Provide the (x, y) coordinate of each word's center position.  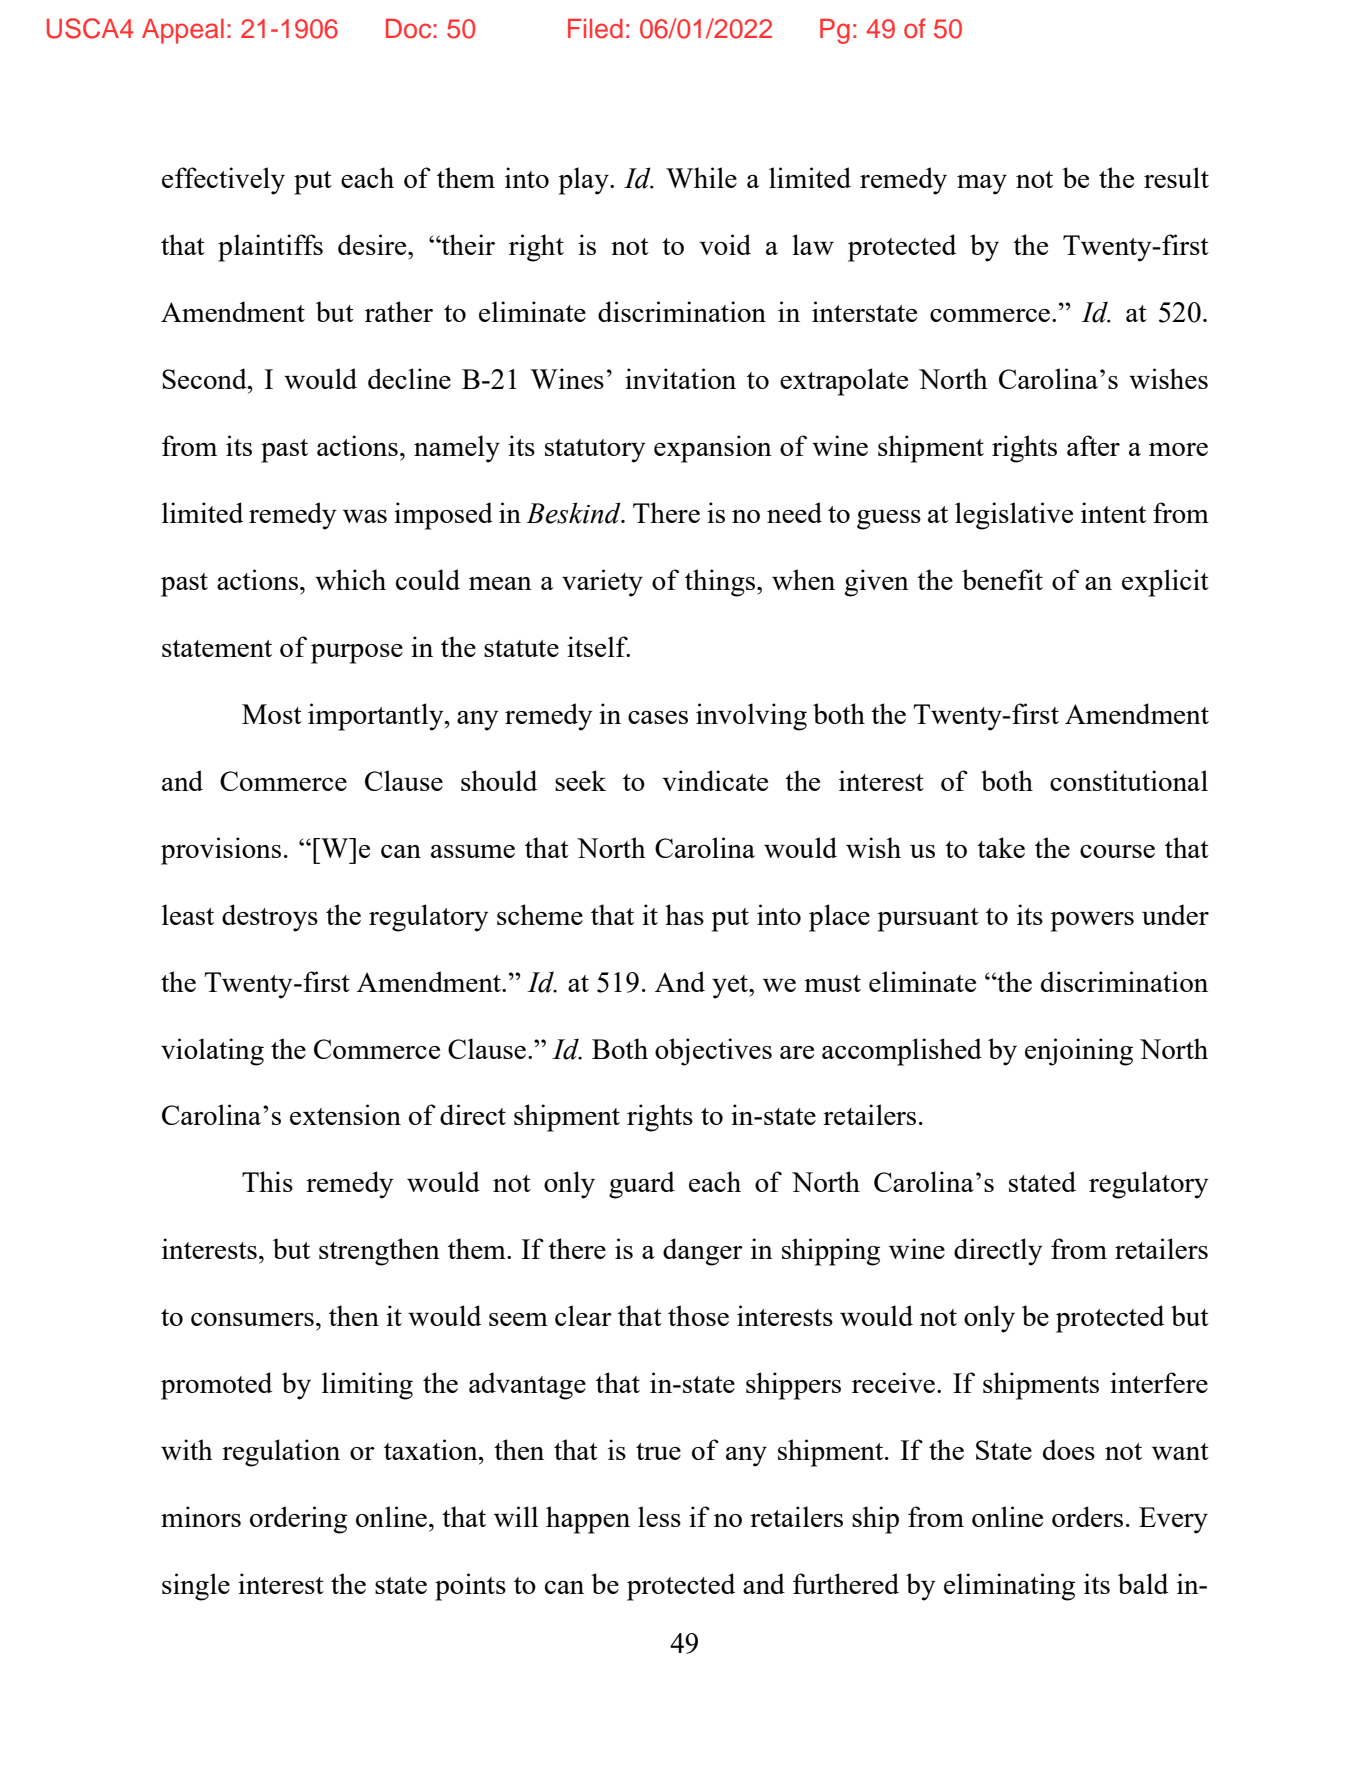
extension (345, 1114)
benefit (1002, 579)
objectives (713, 1052)
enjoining (1079, 1052)
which (350, 579)
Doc (410, 29)
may (982, 185)
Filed (595, 29)
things (721, 583)
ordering (298, 1520)
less (659, 1516)
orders (1087, 1516)
